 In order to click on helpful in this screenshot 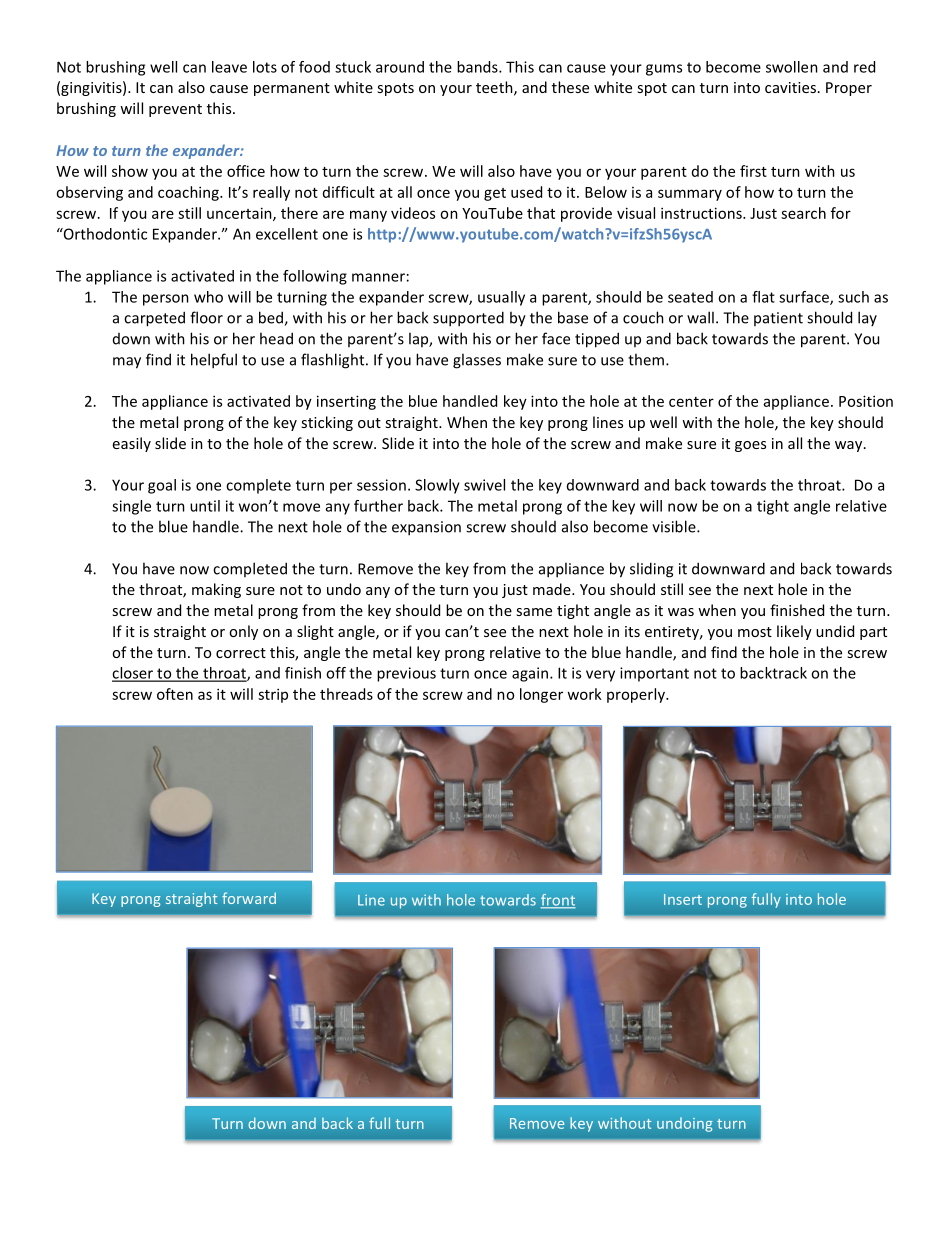, I will do `click(214, 361)`.
